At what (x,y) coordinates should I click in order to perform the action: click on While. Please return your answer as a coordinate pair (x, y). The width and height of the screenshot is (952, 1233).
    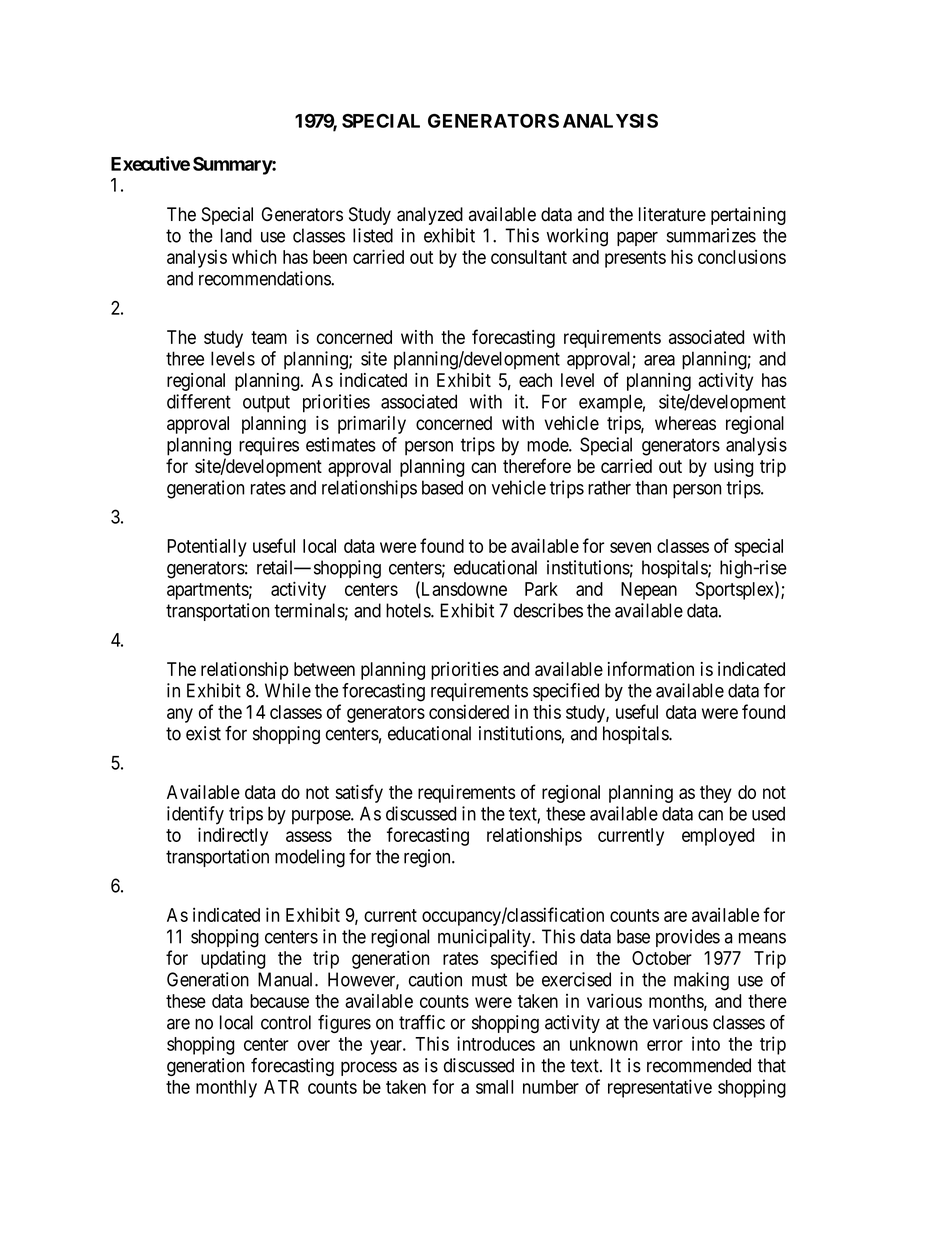
    Looking at the image, I should click on (288, 690).
